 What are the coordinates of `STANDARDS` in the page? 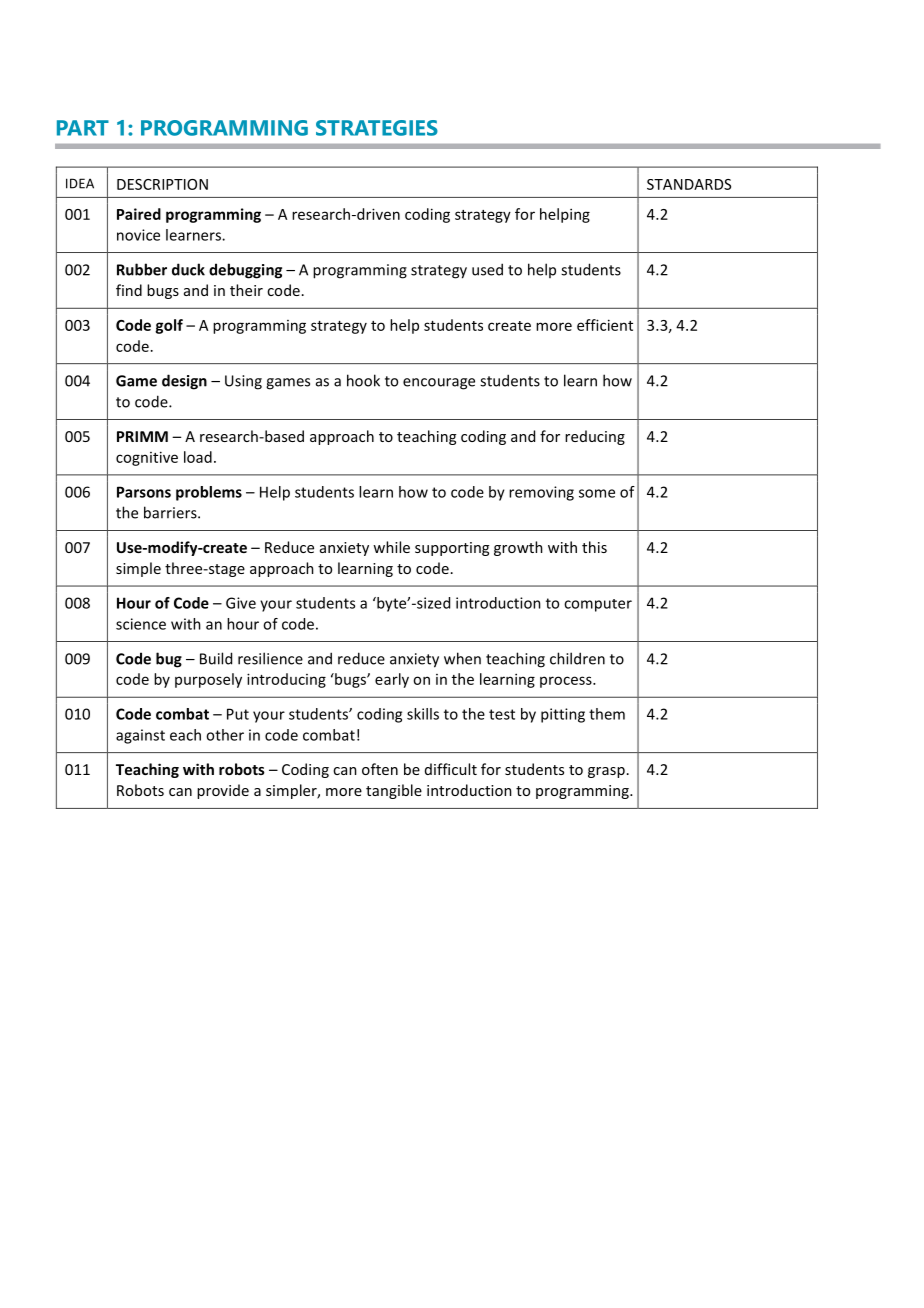 It's located at (689, 184).
